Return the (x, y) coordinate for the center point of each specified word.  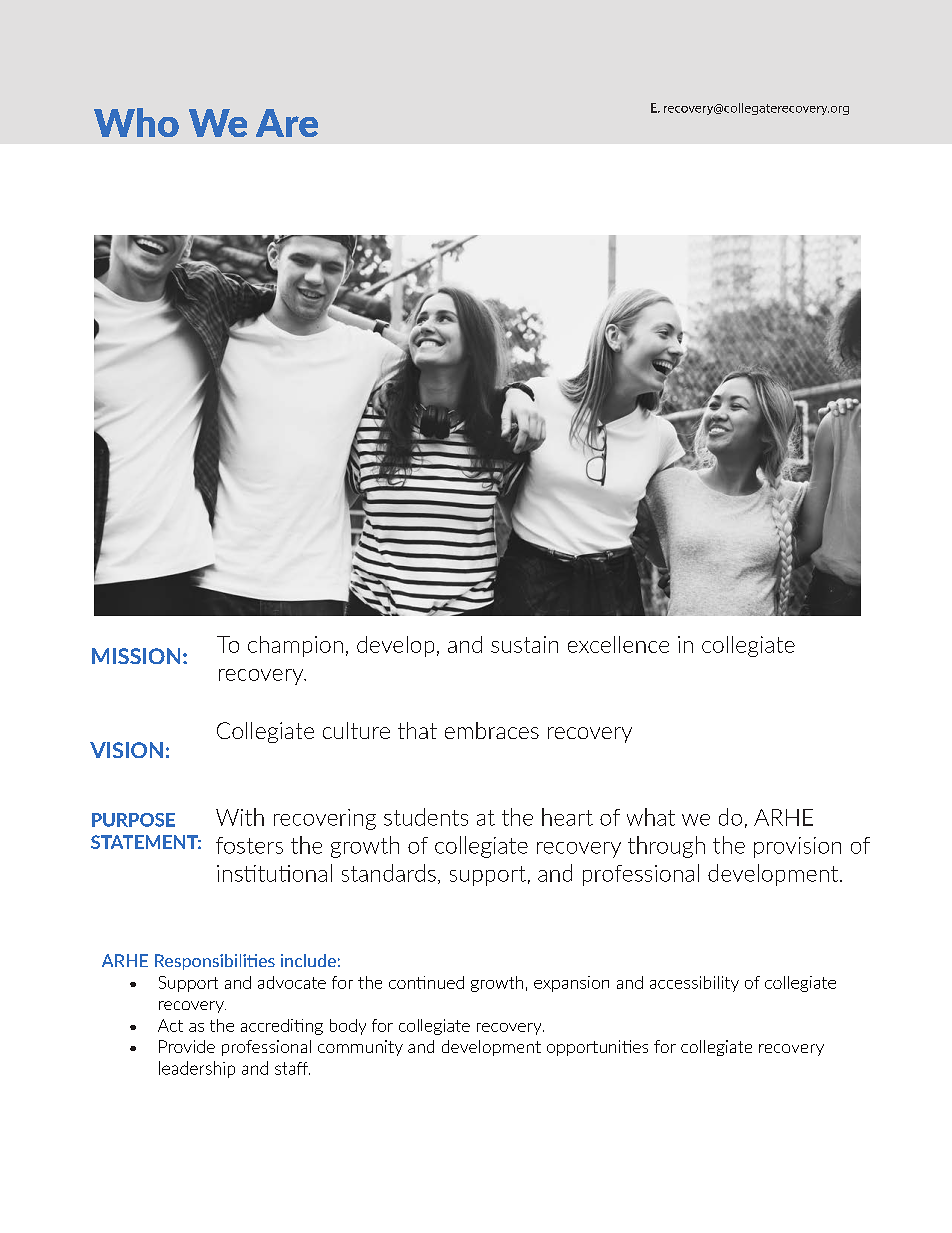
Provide (187, 1046)
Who (136, 122)
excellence (618, 644)
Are (287, 123)
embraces (492, 730)
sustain (524, 644)
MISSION (136, 656)
